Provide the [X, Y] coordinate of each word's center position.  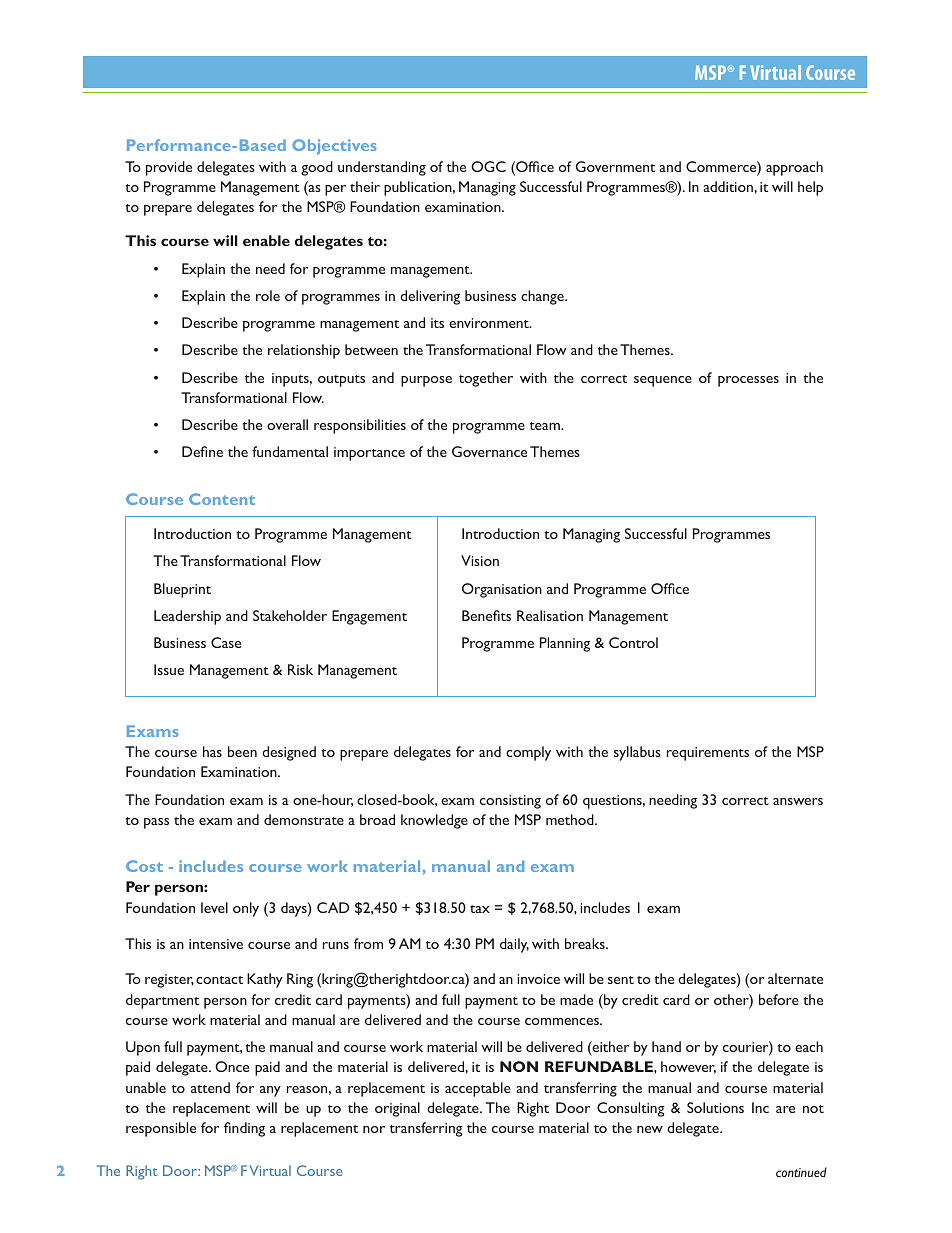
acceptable [478, 1089]
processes [748, 381]
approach [794, 168]
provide [169, 168]
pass [156, 823]
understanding [382, 168]
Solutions [715, 1107]
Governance [489, 451]
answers [798, 801]
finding [244, 1129]
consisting [510, 802]
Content [222, 499]
